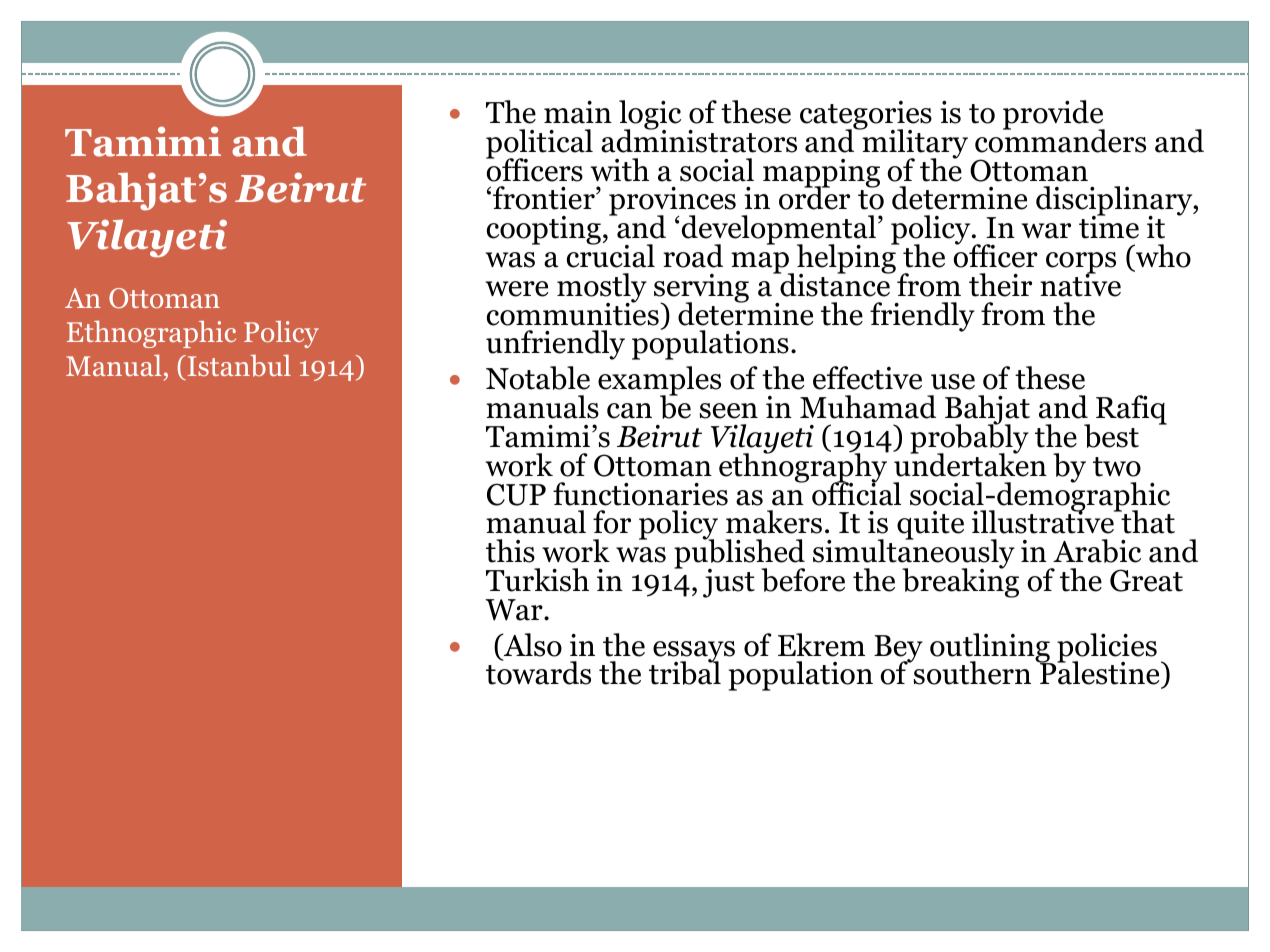 The width and height of the document is (1270, 952). I want to click on Istanbul, so click(238, 367).
